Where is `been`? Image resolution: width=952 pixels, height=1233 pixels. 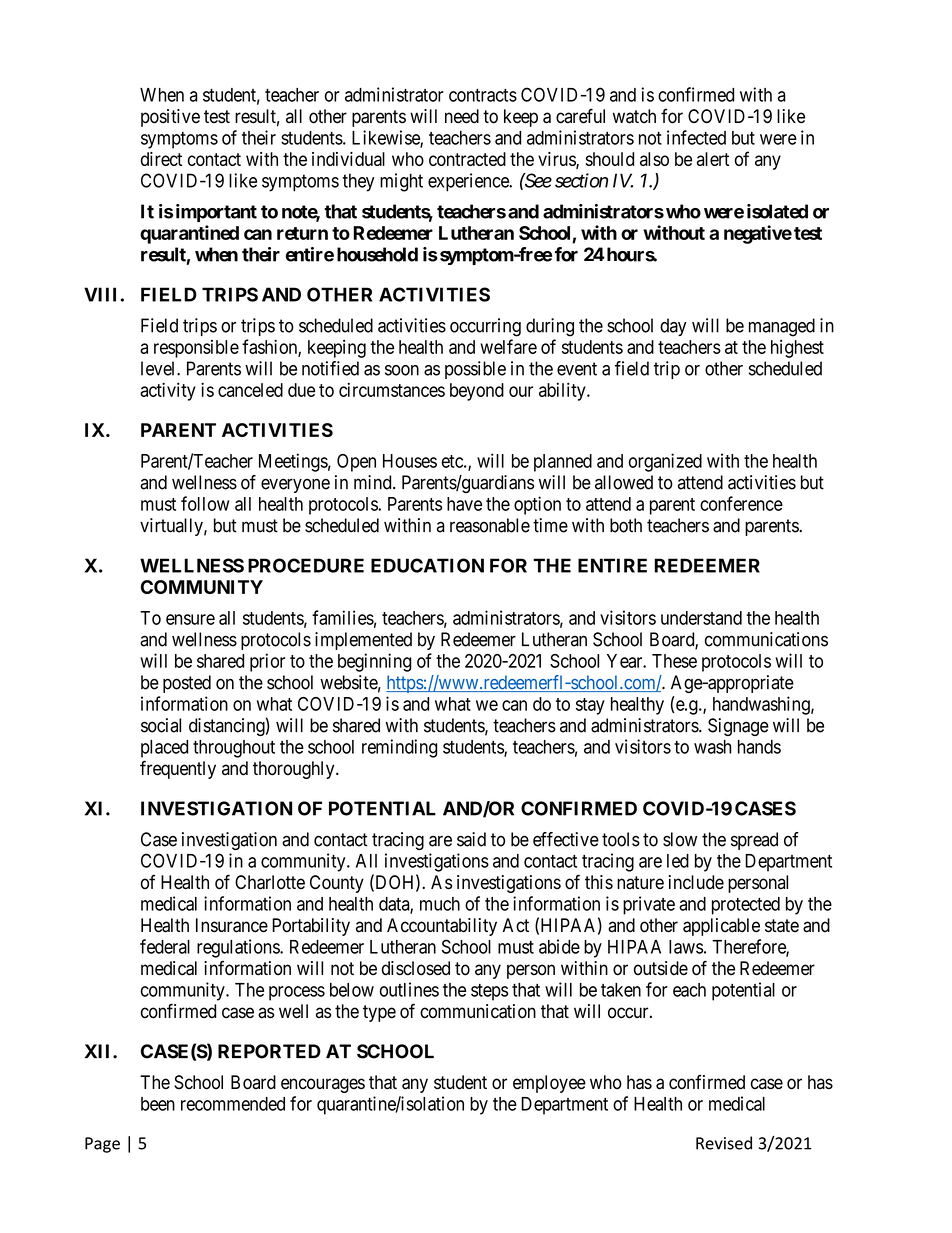 been is located at coordinates (158, 1104).
